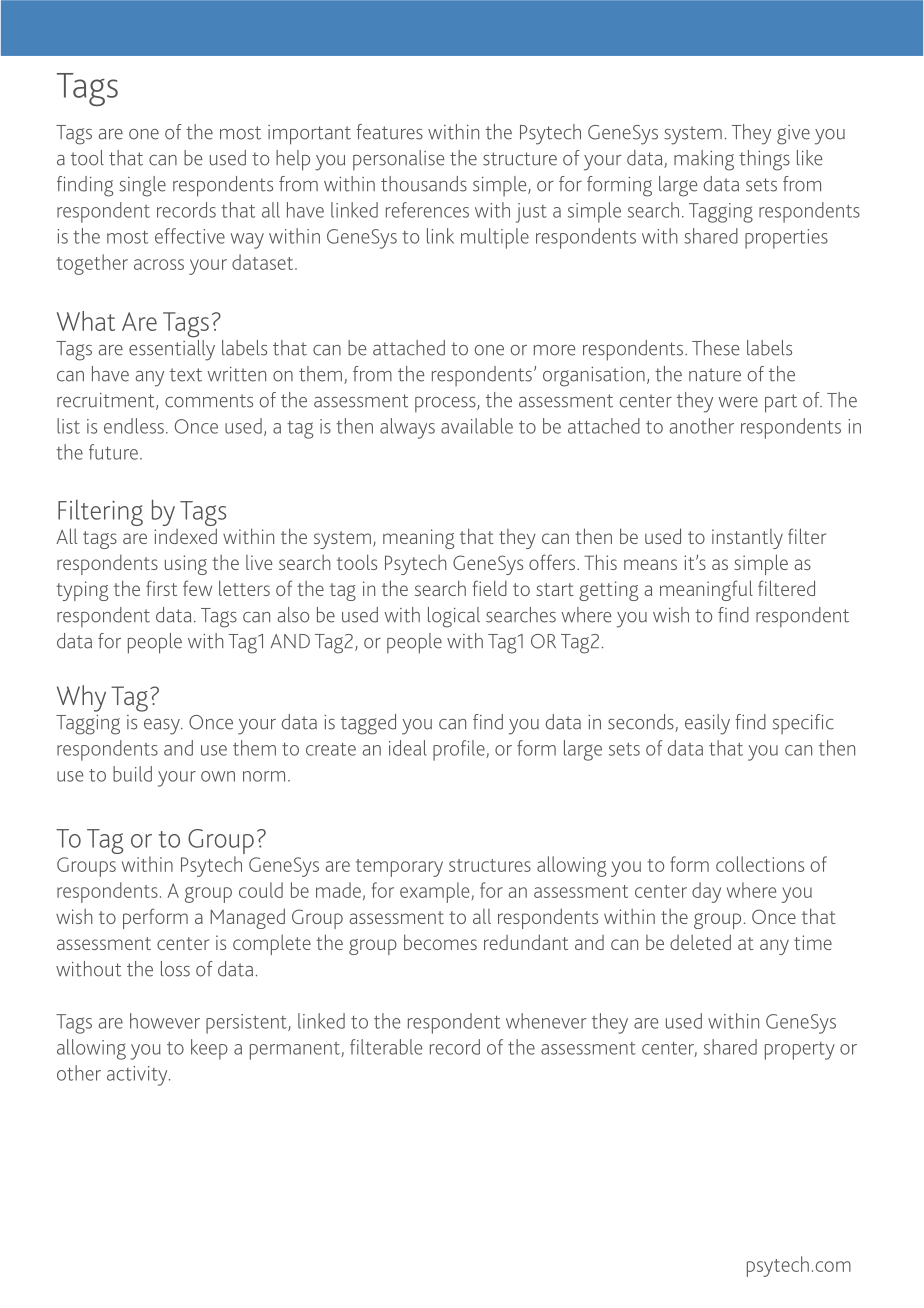  I want to click on making, so click(704, 160).
